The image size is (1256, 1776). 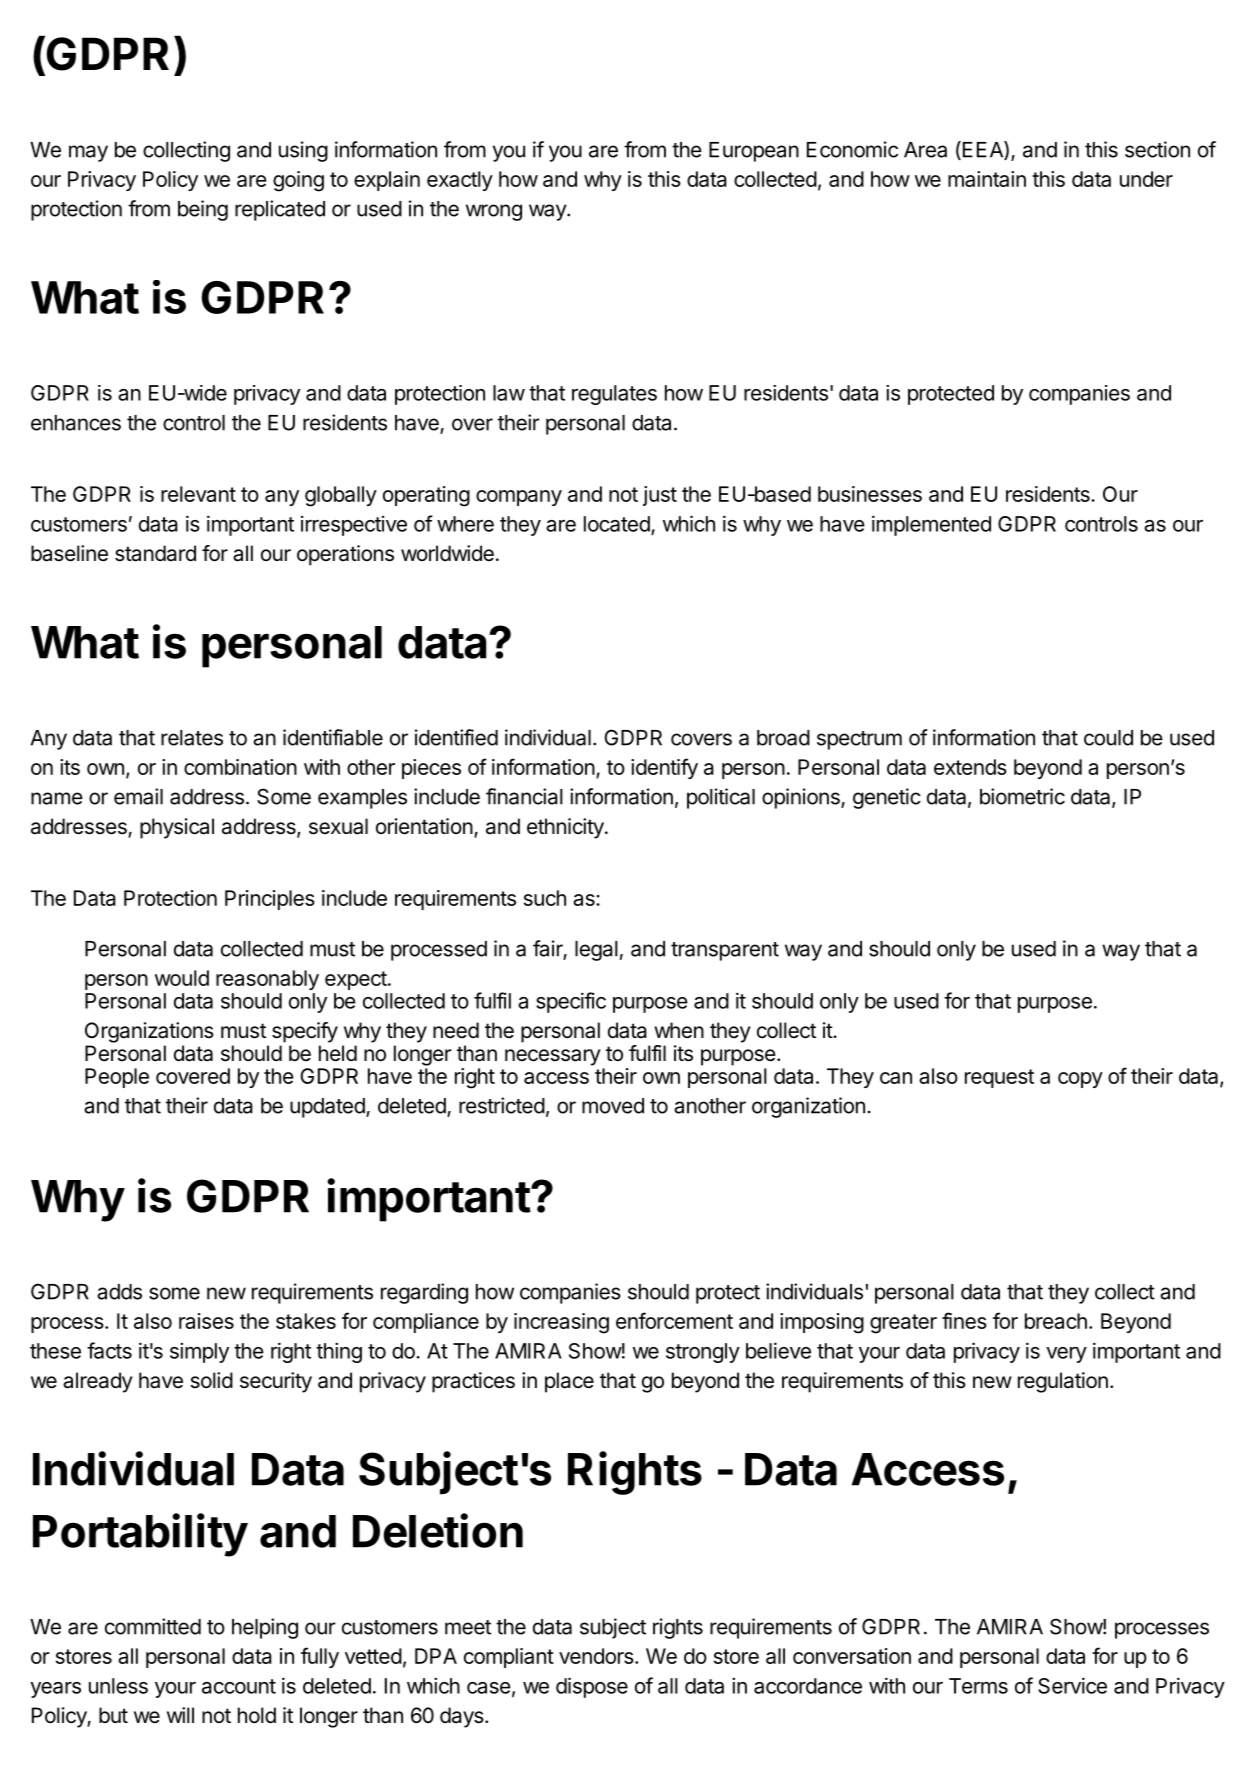 What do you see at coordinates (239, 1686) in the screenshot?
I see `account` at bounding box center [239, 1686].
